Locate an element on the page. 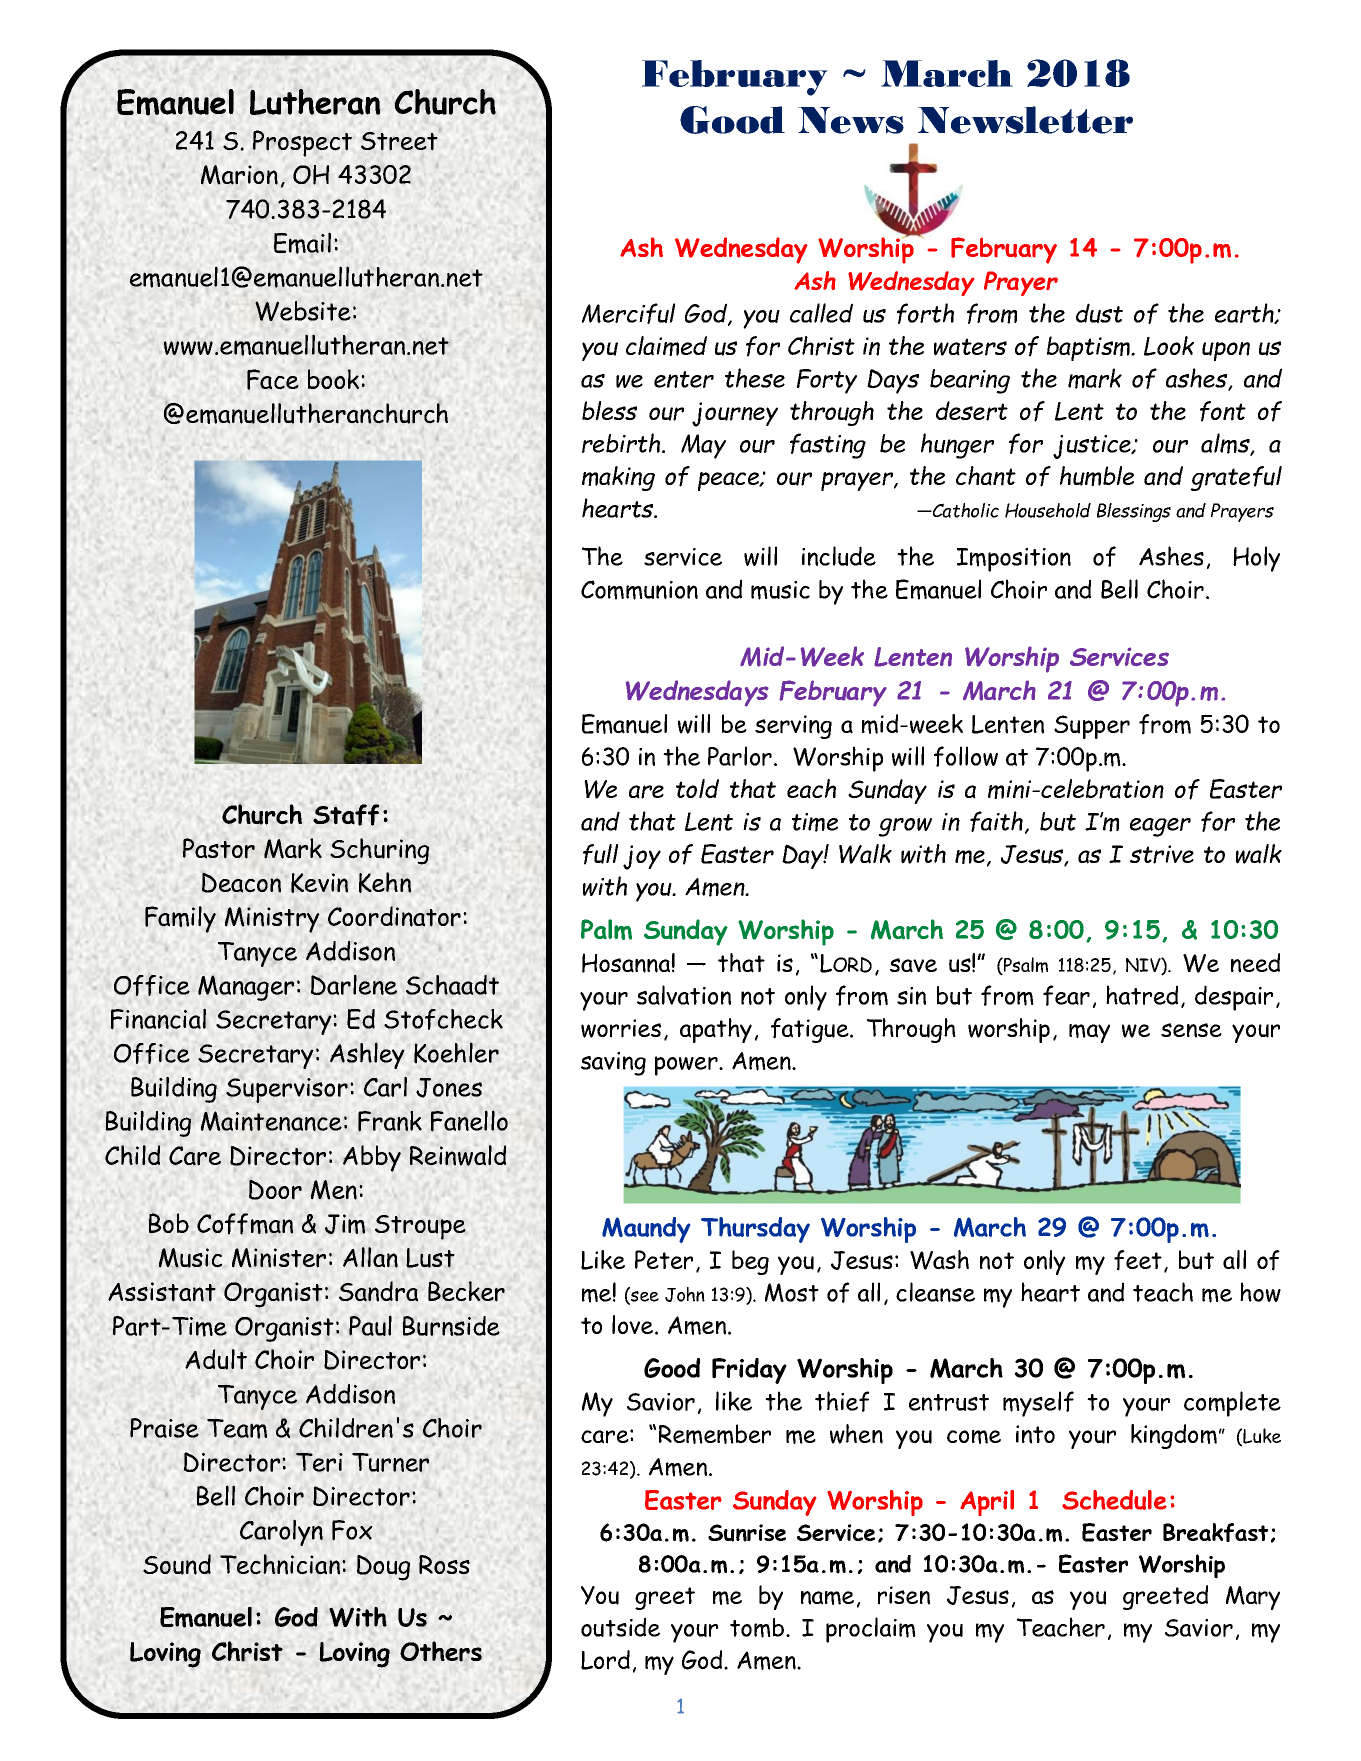  dust is located at coordinates (1099, 313).
